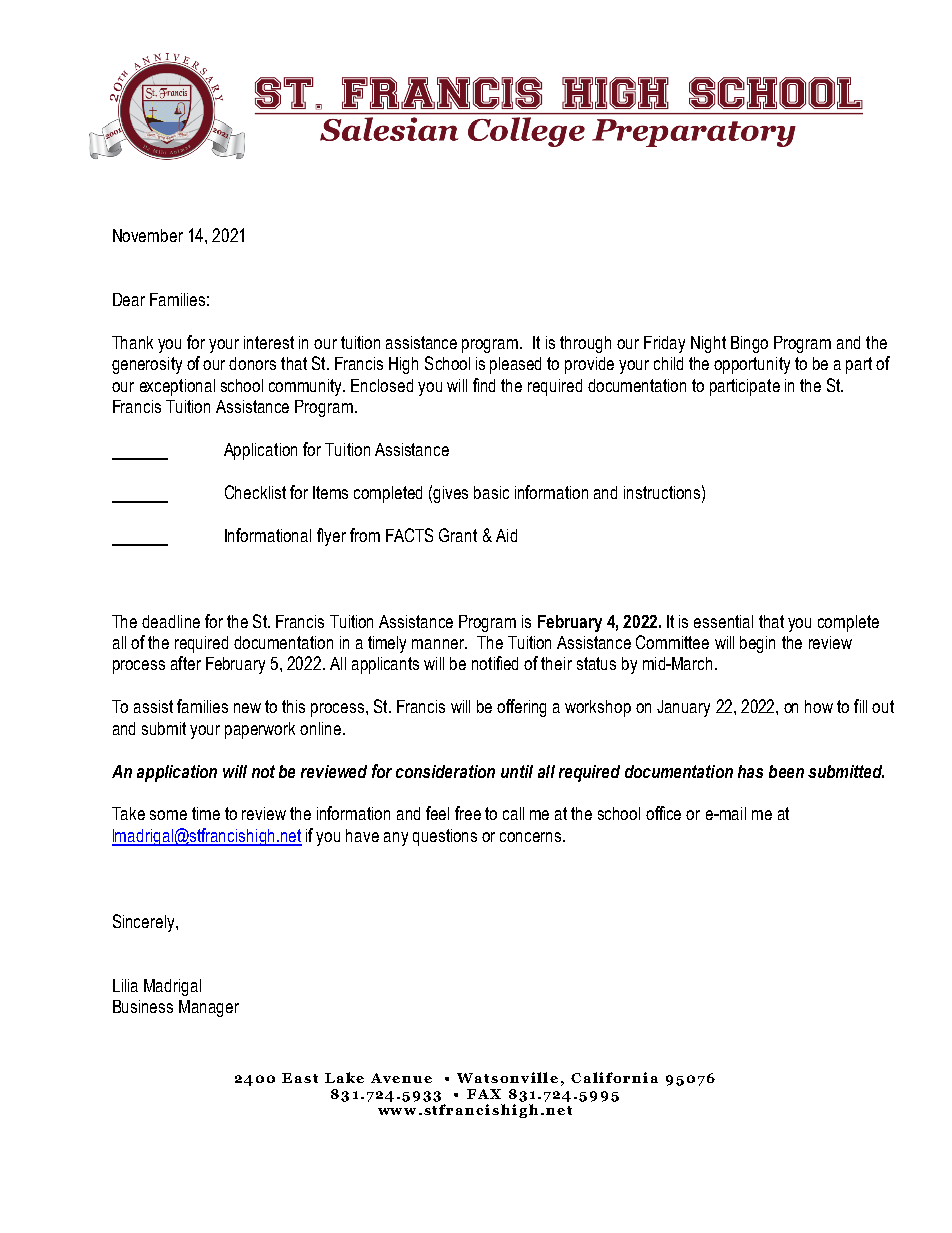 The width and height of the screenshot is (952, 1233). I want to click on Manager, so click(209, 1008).
